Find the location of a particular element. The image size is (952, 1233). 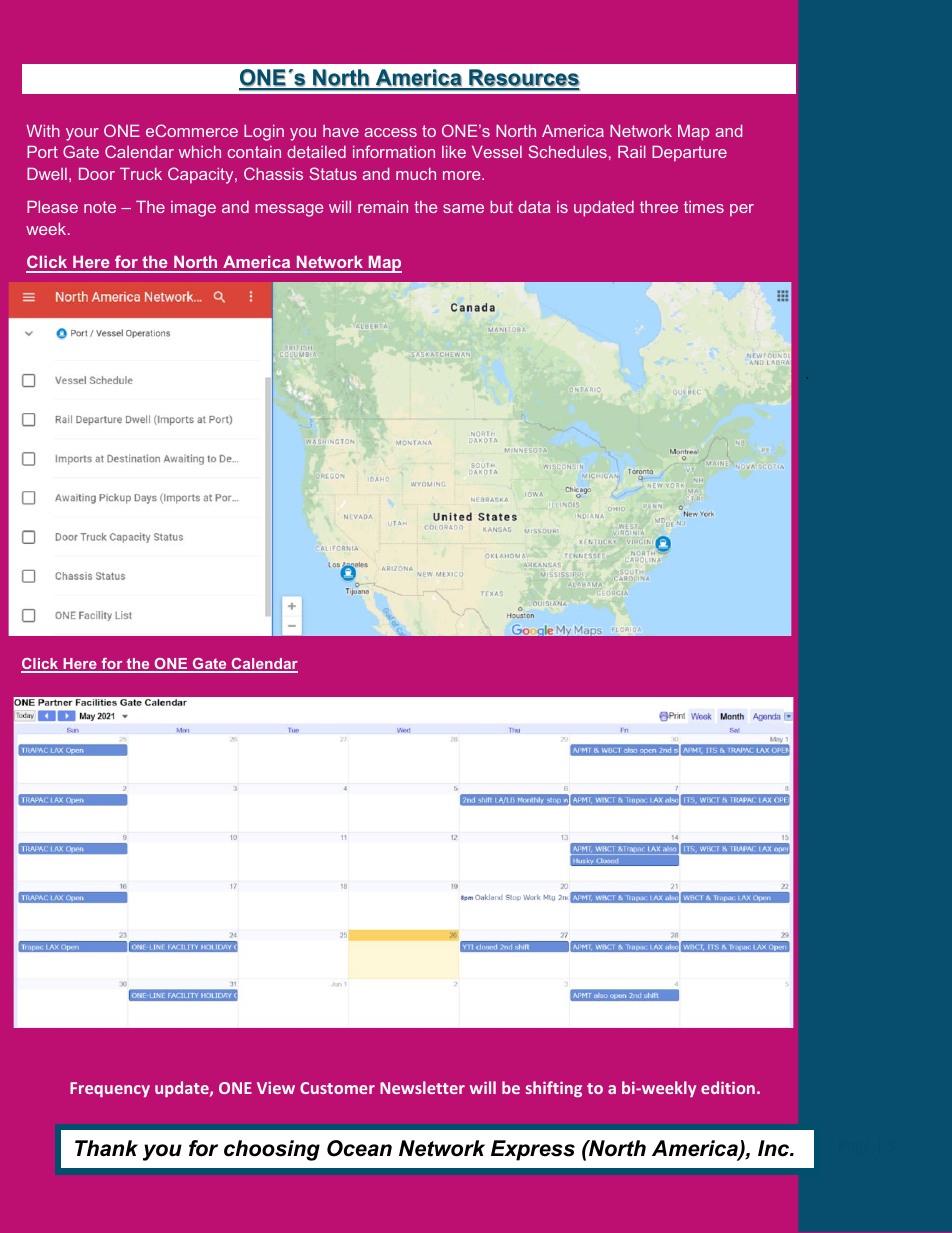

remain is located at coordinates (383, 207).
